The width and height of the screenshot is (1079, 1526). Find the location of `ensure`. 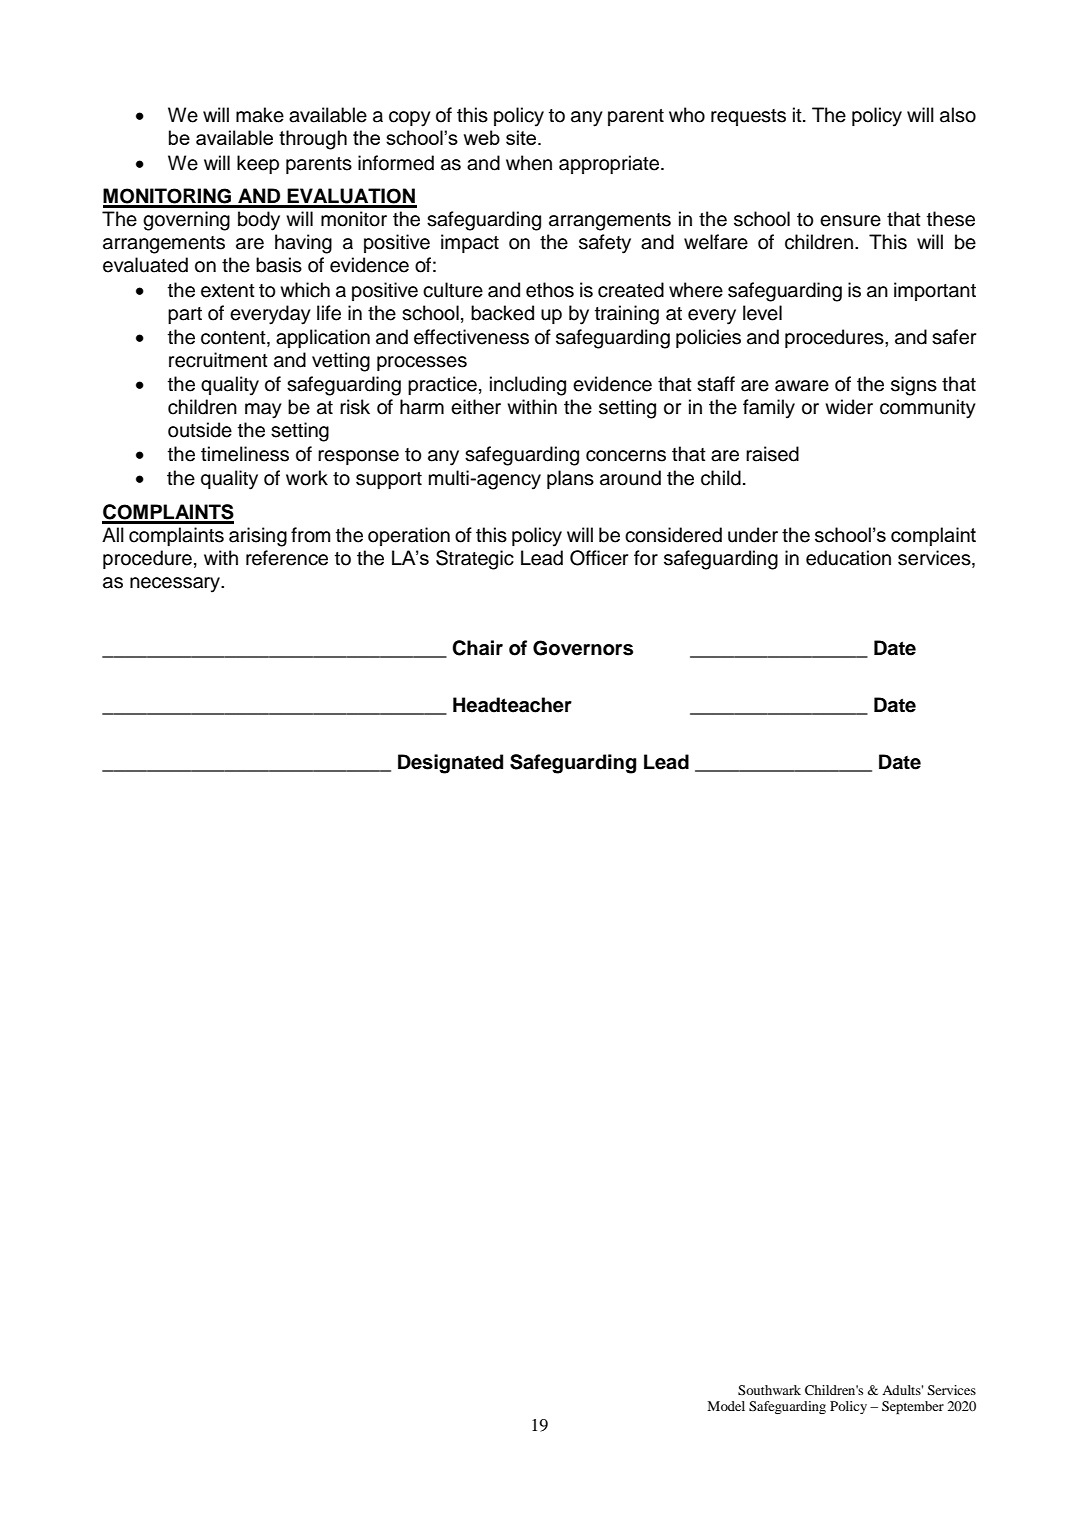

ensure is located at coordinates (850, 221).
